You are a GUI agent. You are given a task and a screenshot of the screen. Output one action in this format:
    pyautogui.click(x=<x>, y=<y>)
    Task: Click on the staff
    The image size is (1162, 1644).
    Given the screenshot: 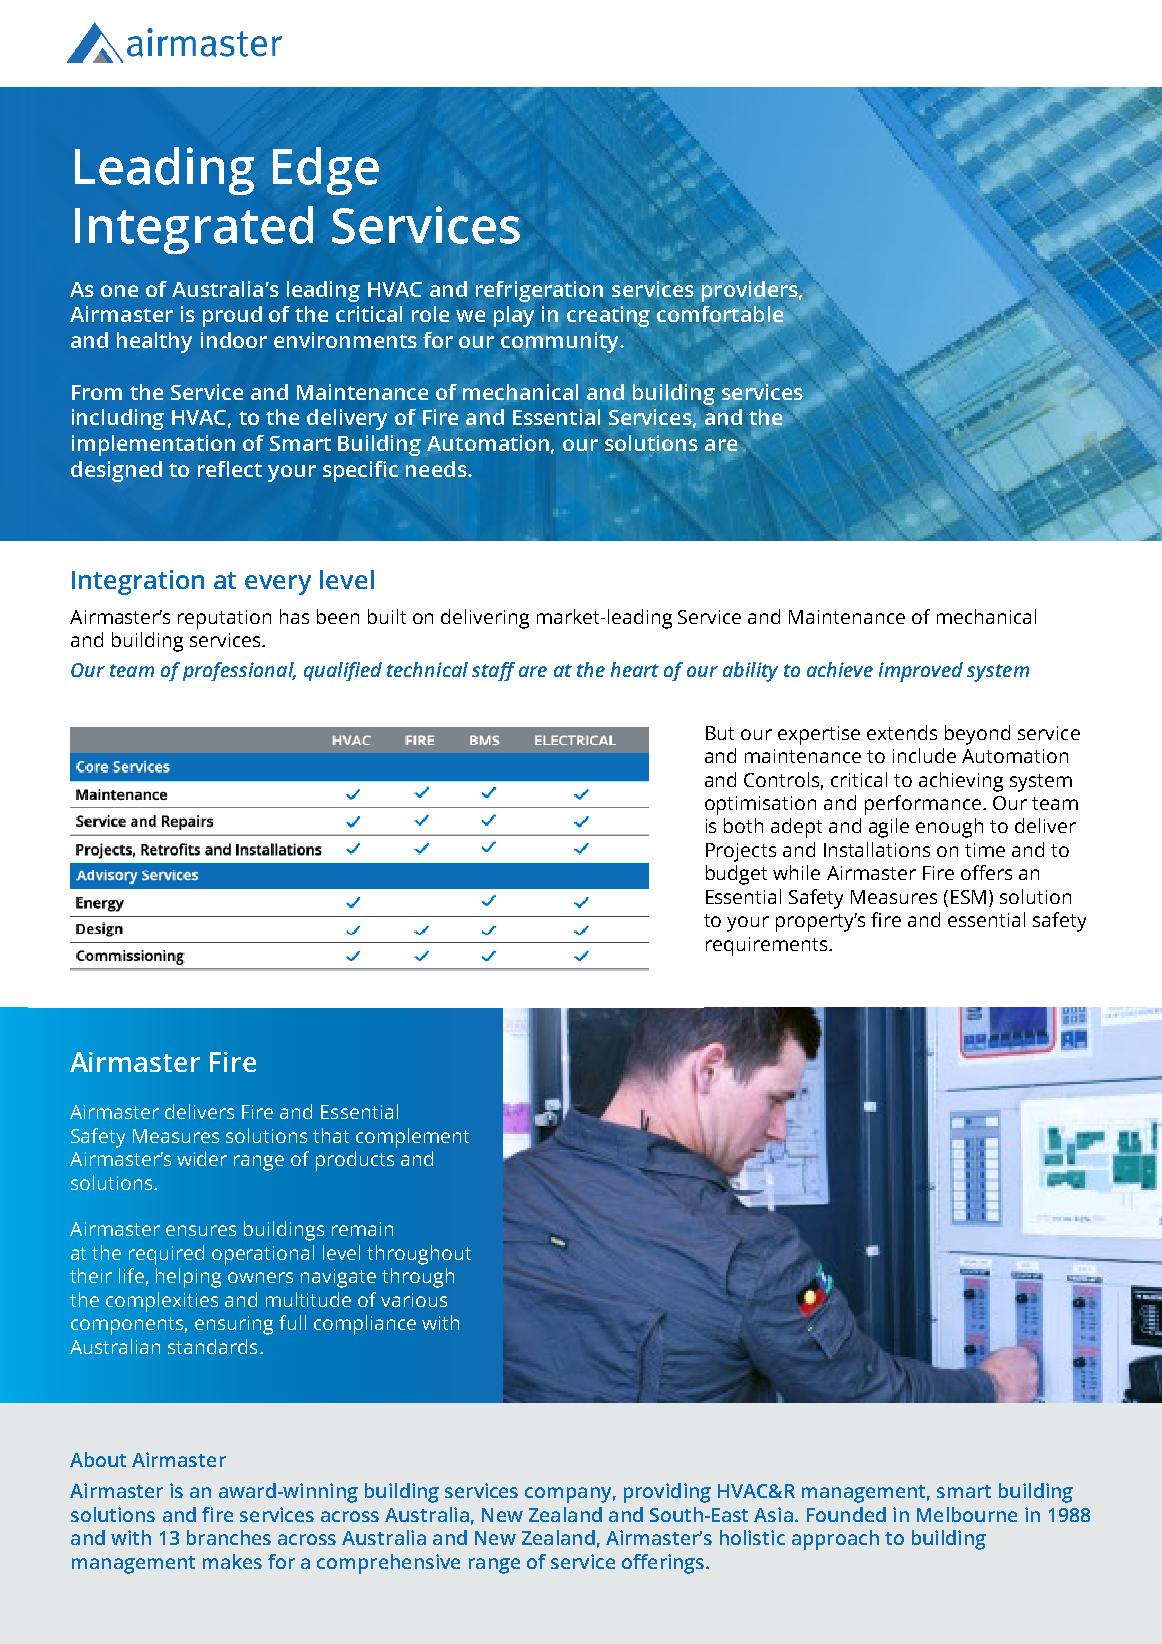 What is the action you would take?
    pyautogui.click(x=493, y=671)
